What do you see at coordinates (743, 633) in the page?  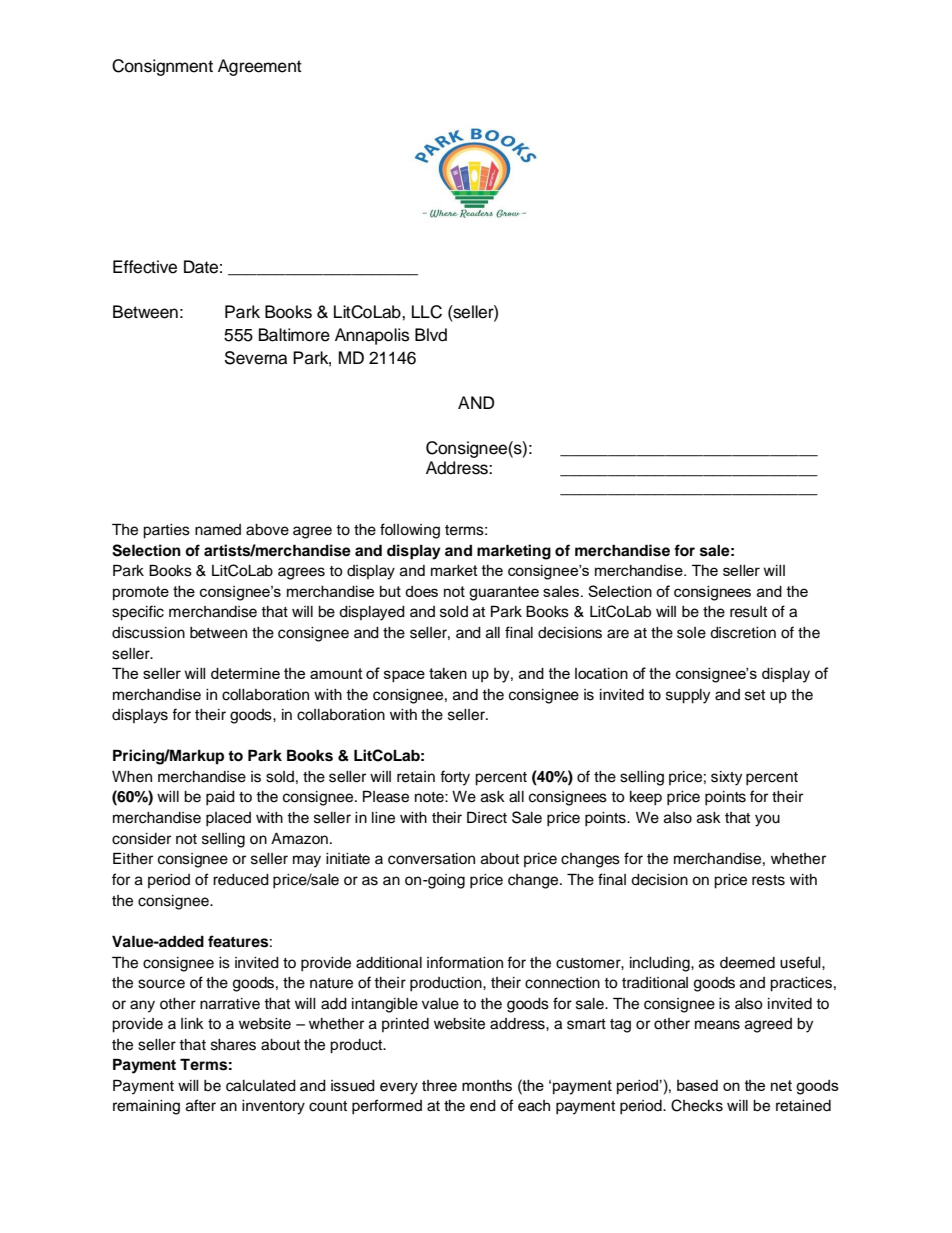 I see `discretion` at bounding box center [743, 633].
